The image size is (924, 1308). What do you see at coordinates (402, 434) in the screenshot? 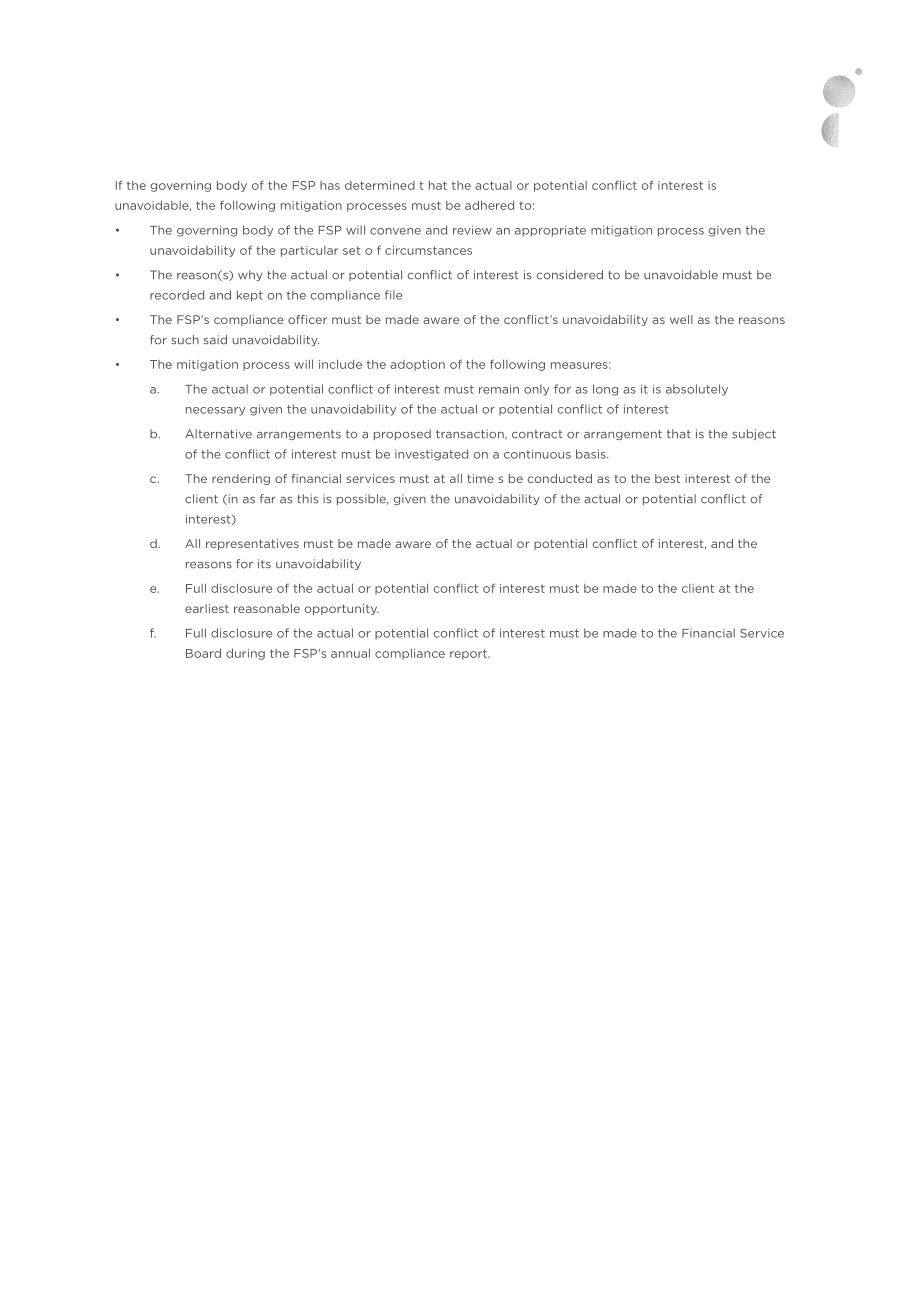
I see `proposed` at bounding box center [402, 434].
